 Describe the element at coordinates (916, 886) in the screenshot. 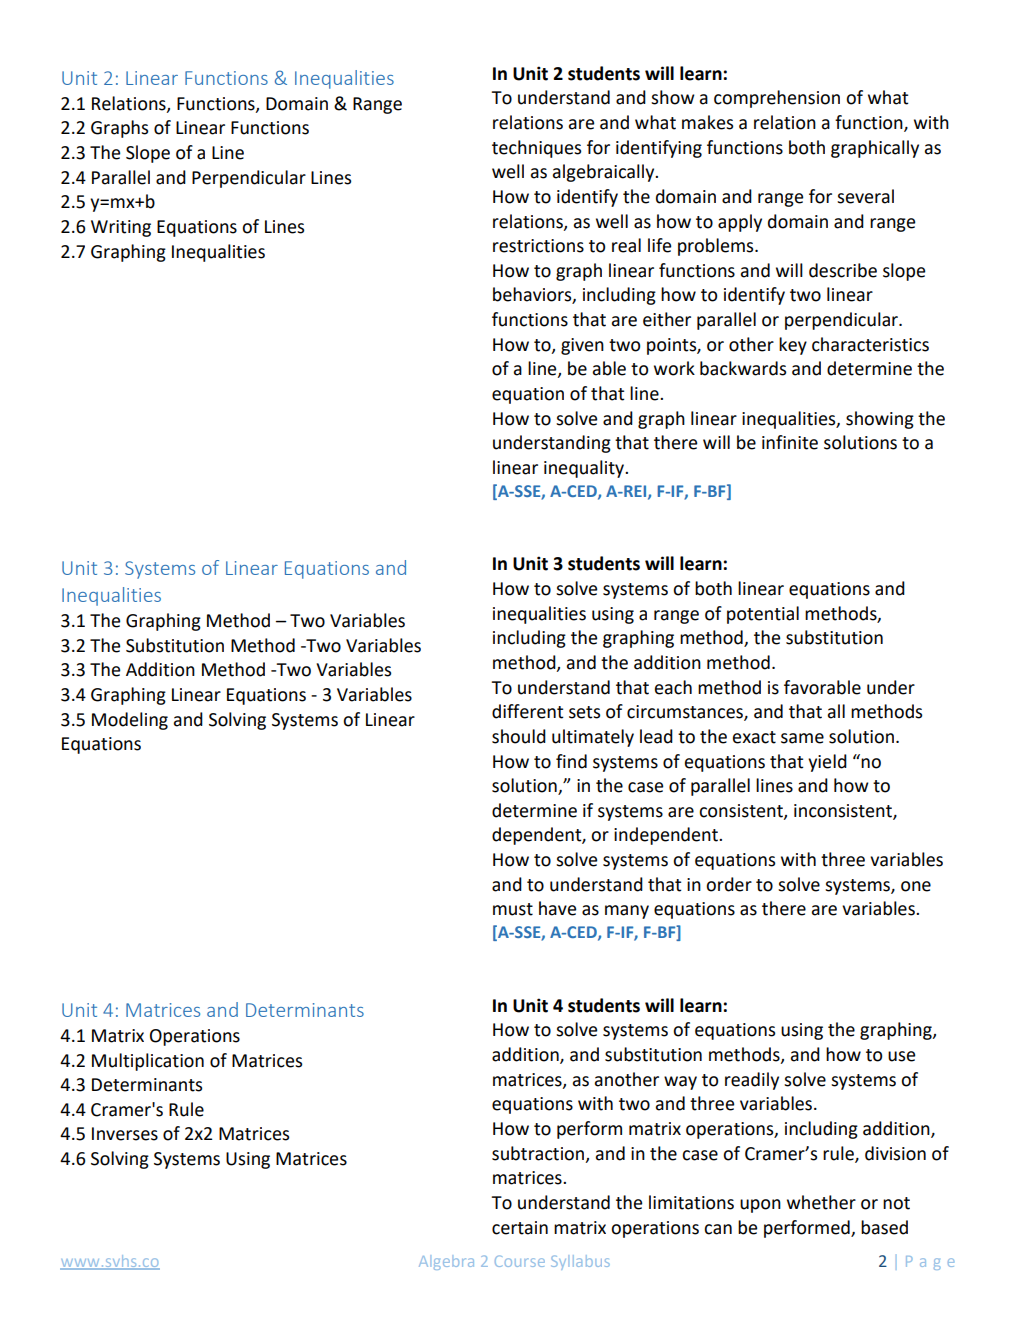

I see `one` at that location.
